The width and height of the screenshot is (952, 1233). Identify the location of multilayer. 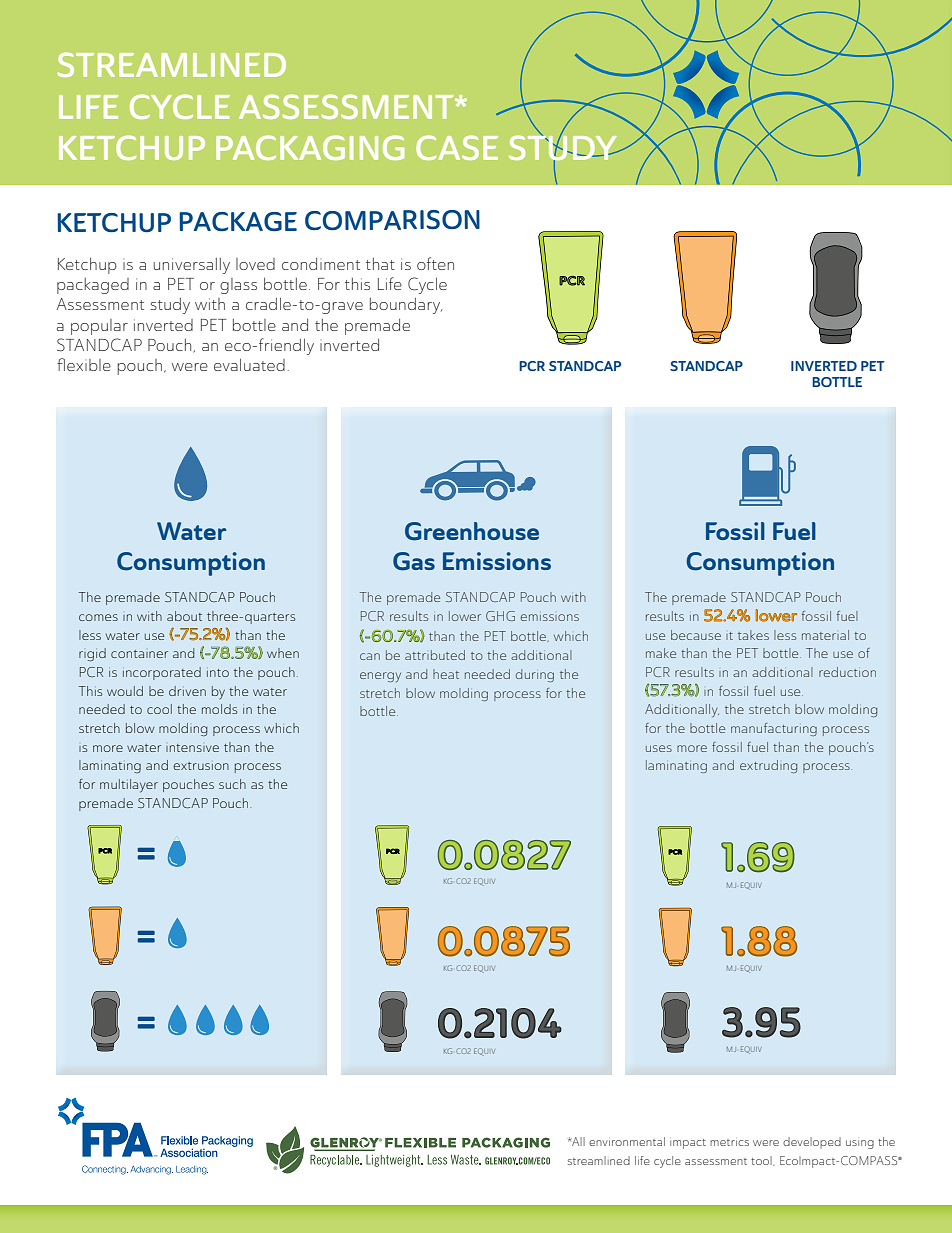
(129, 786).
